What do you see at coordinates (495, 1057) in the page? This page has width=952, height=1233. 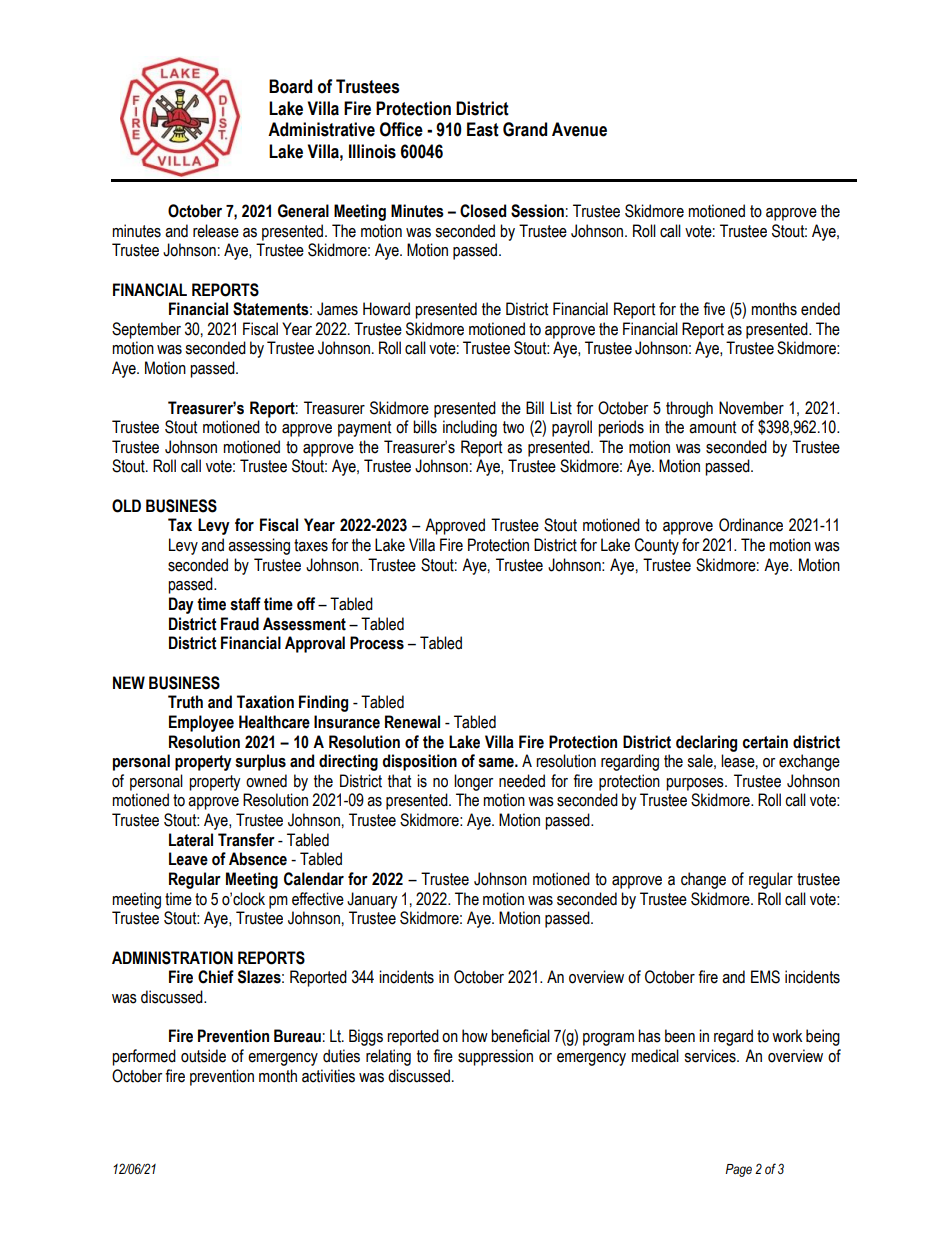 I see `suppression` at bounding box center [495, 1057].
